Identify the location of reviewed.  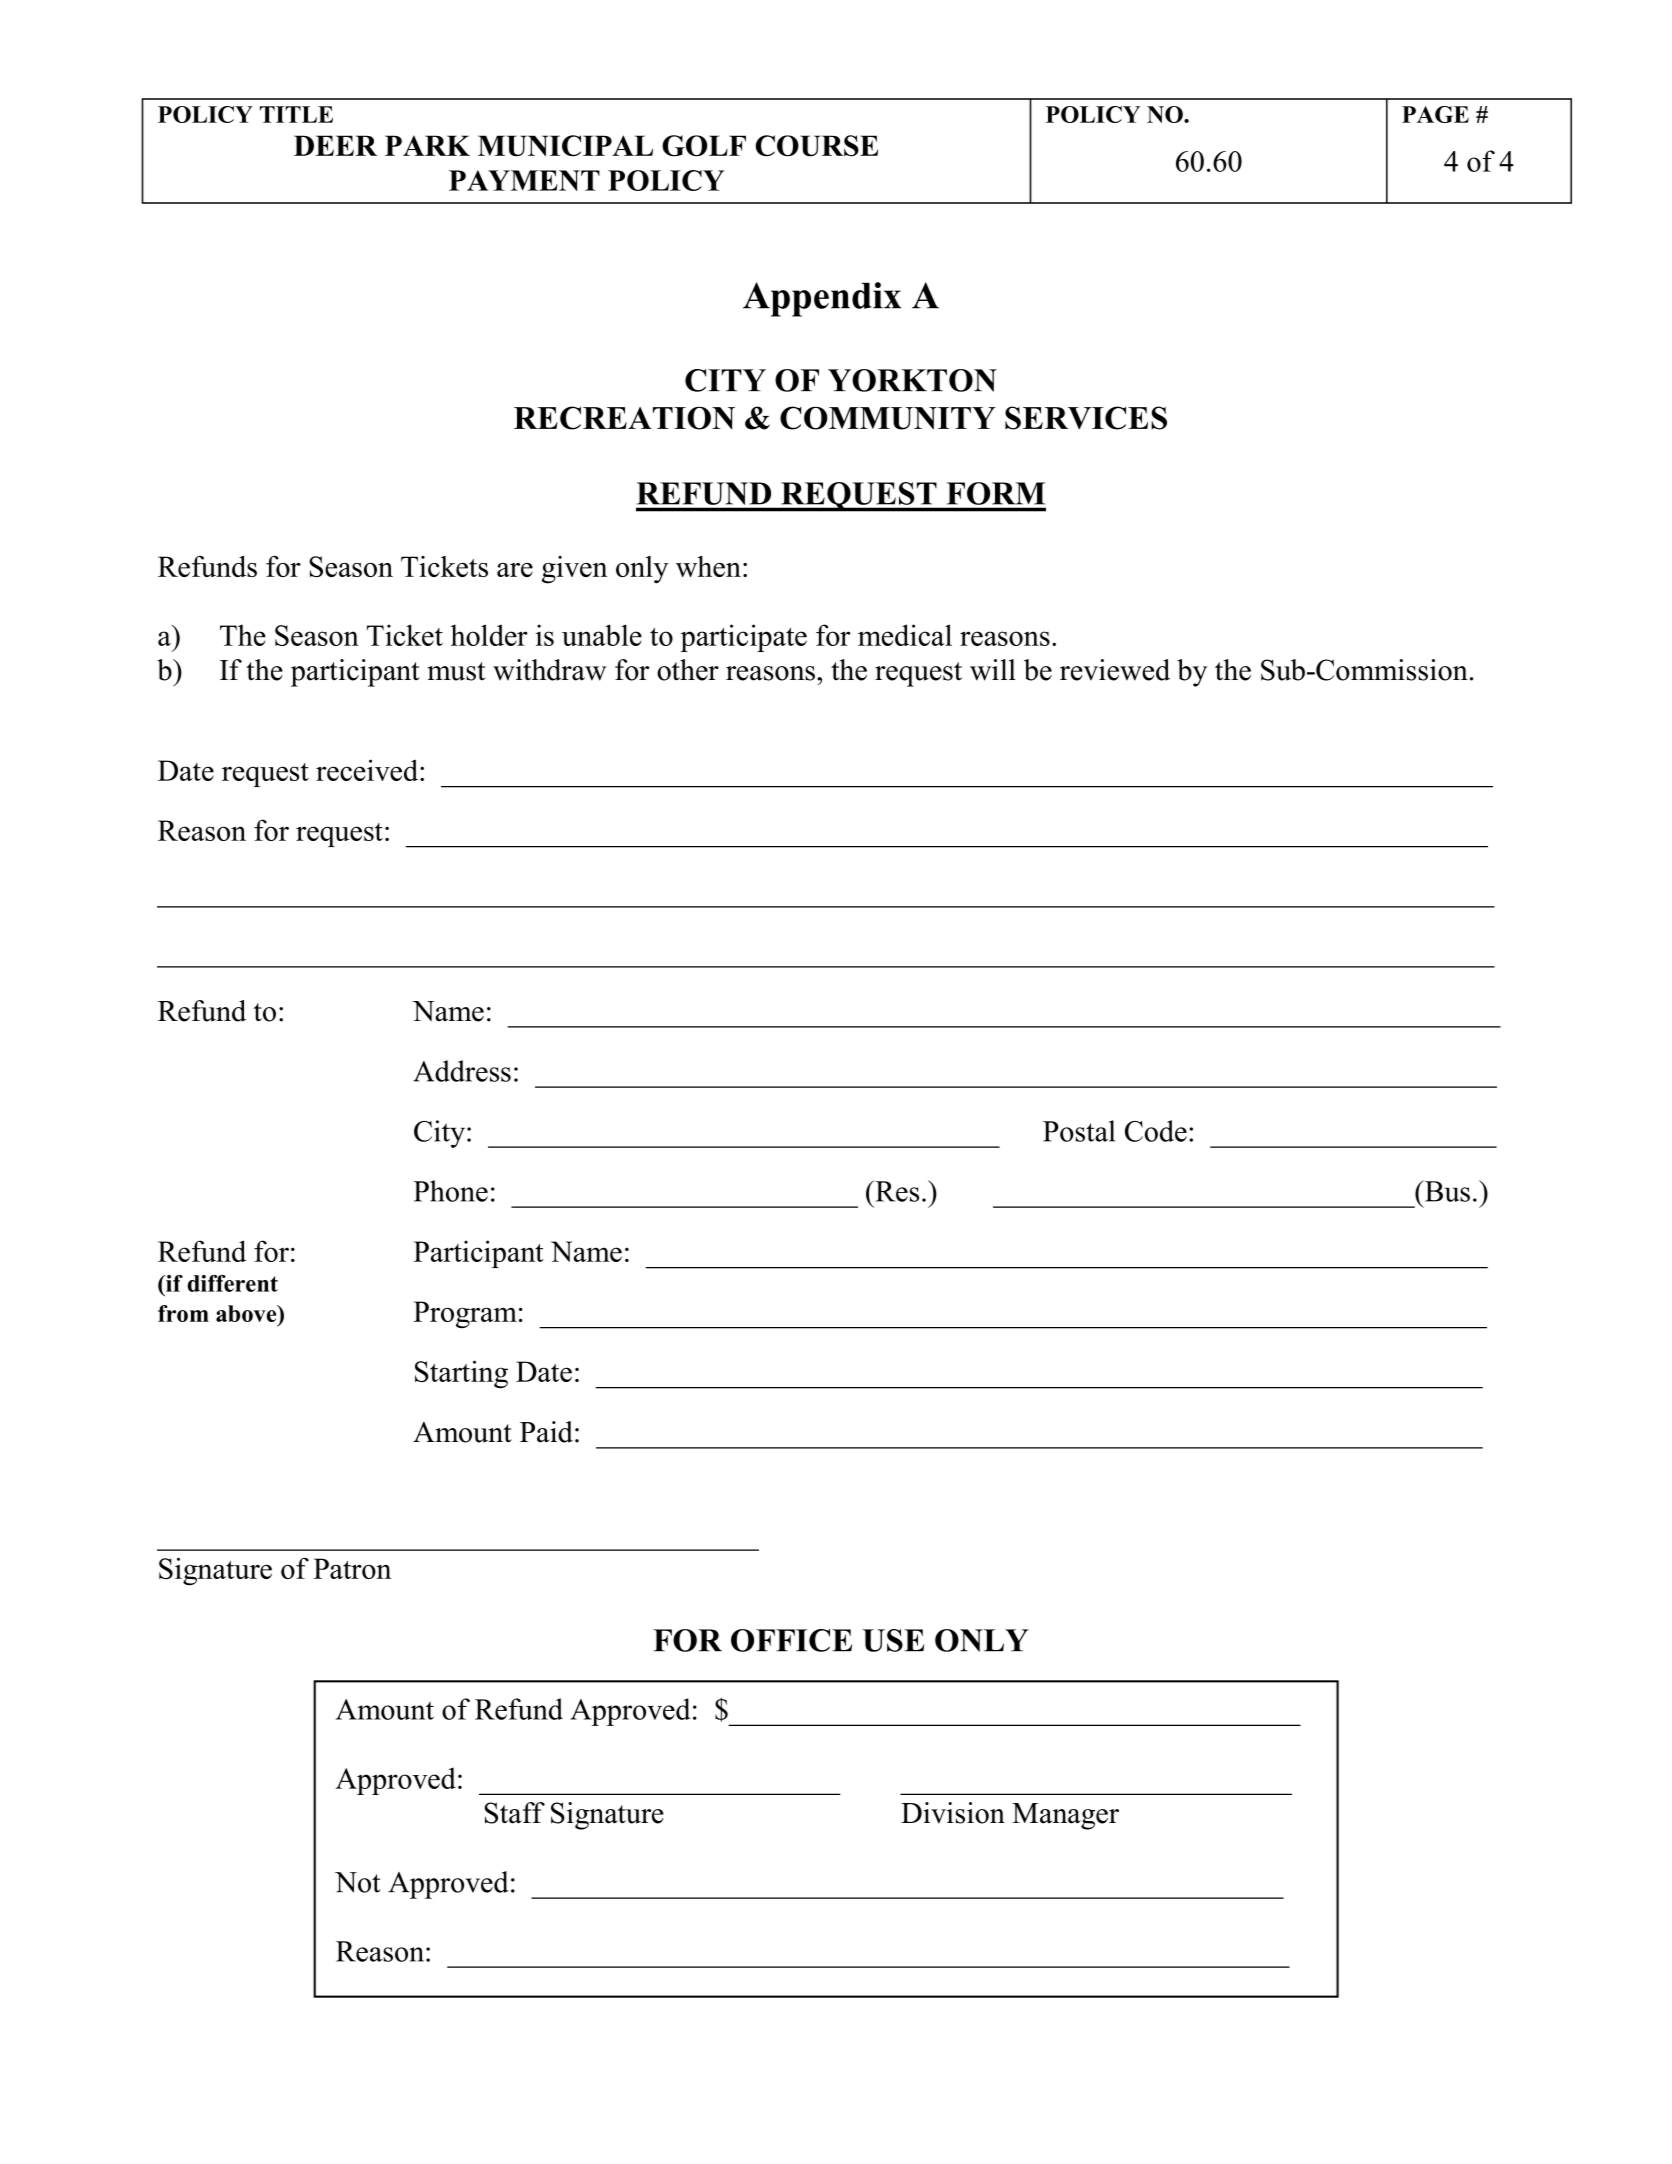
(1115, 670).
